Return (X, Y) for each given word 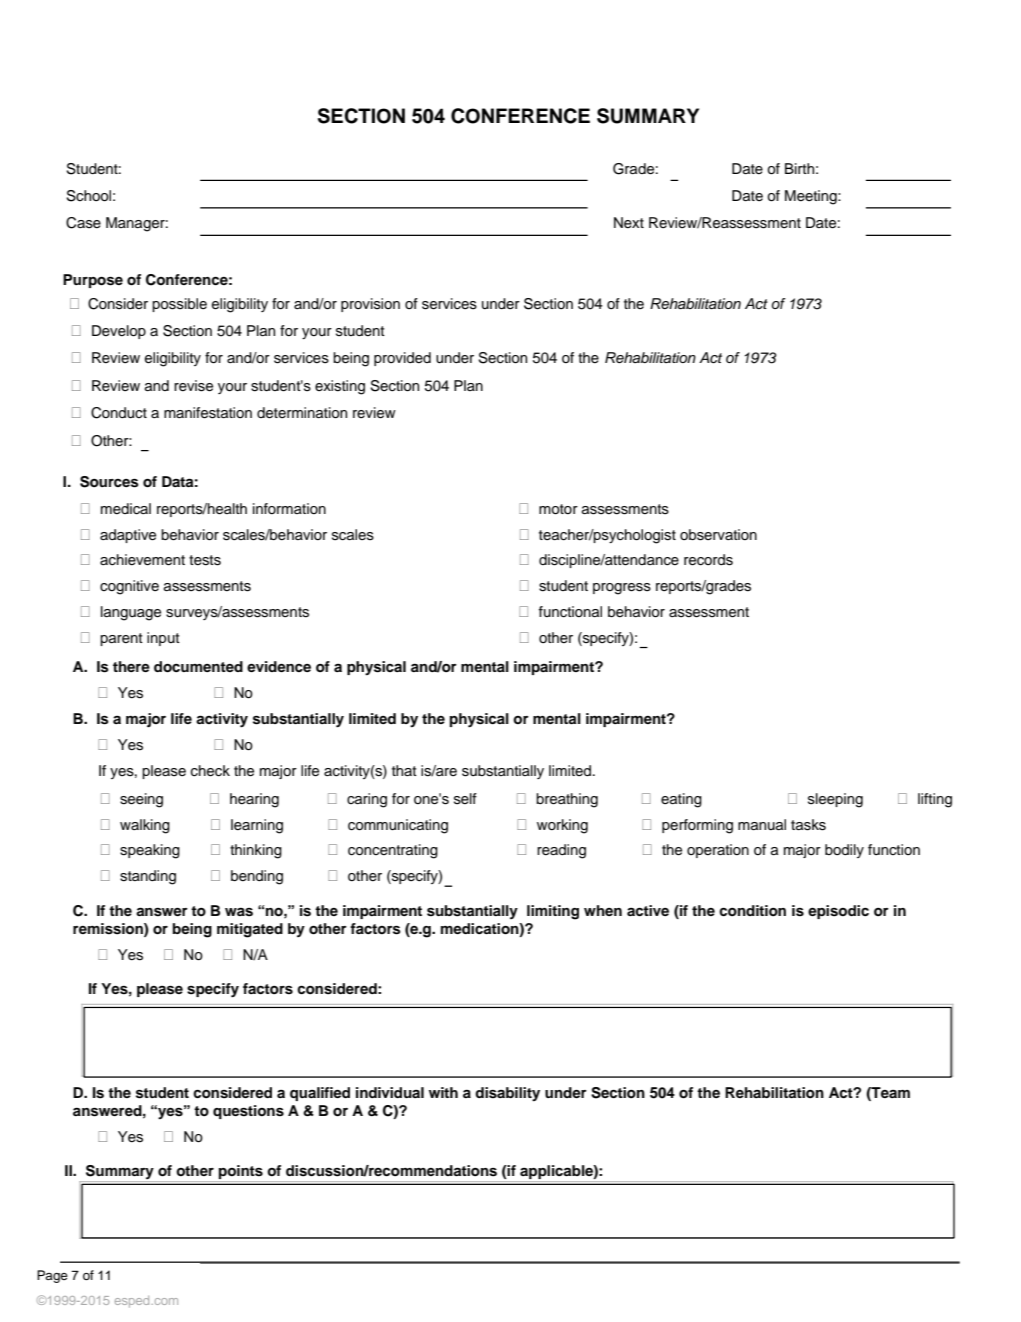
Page (52, 1276)
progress (622, 589)
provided (402, 359)
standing (148, 877)
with (443, 1092)
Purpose (93, 281)
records (708, 560)
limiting (553, 912)
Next (629, 223)
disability (507, 1094)
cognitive (129, 587)
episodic (838, 912)
